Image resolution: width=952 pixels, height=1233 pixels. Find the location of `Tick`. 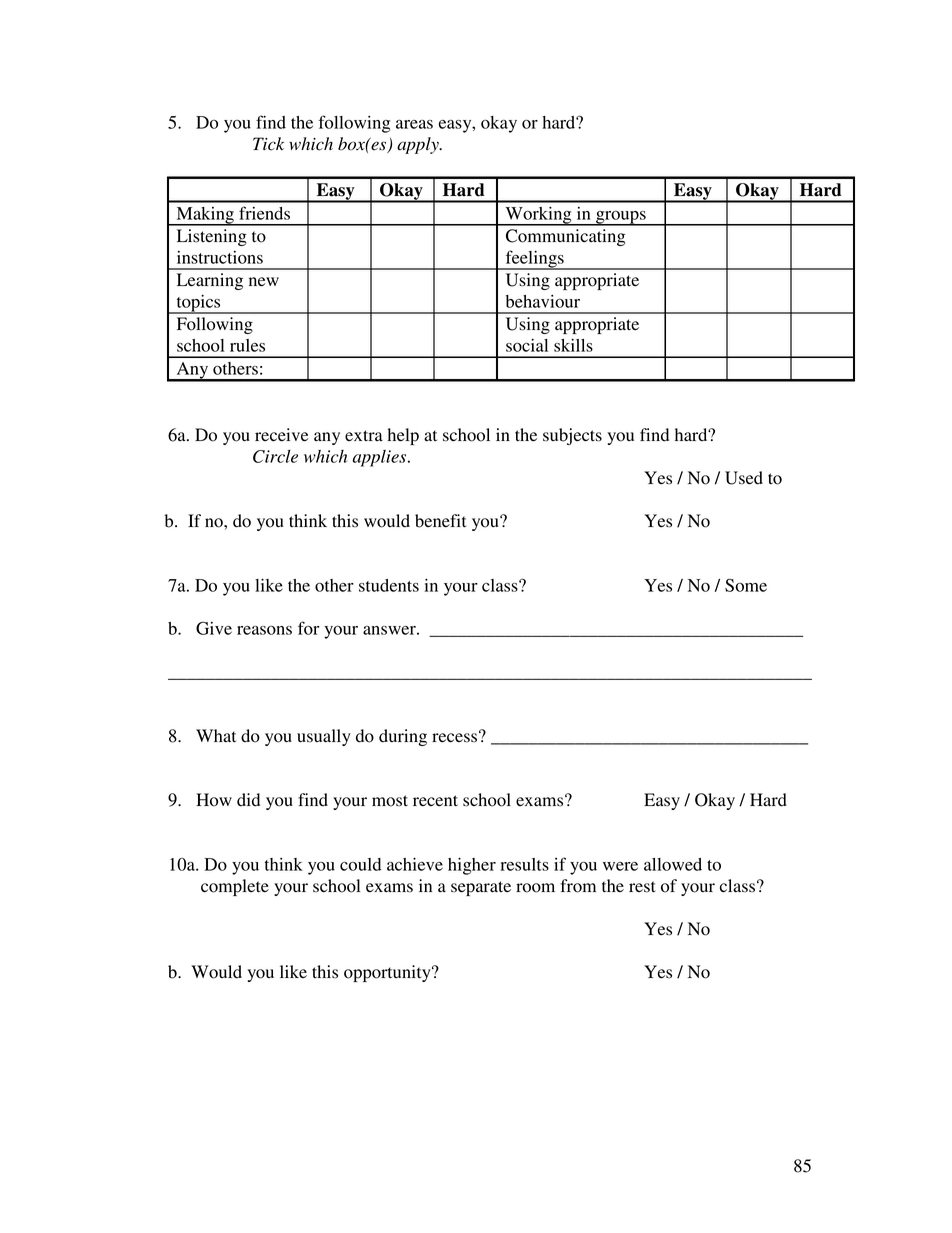

Tick is located at coordinates (268, 144).
